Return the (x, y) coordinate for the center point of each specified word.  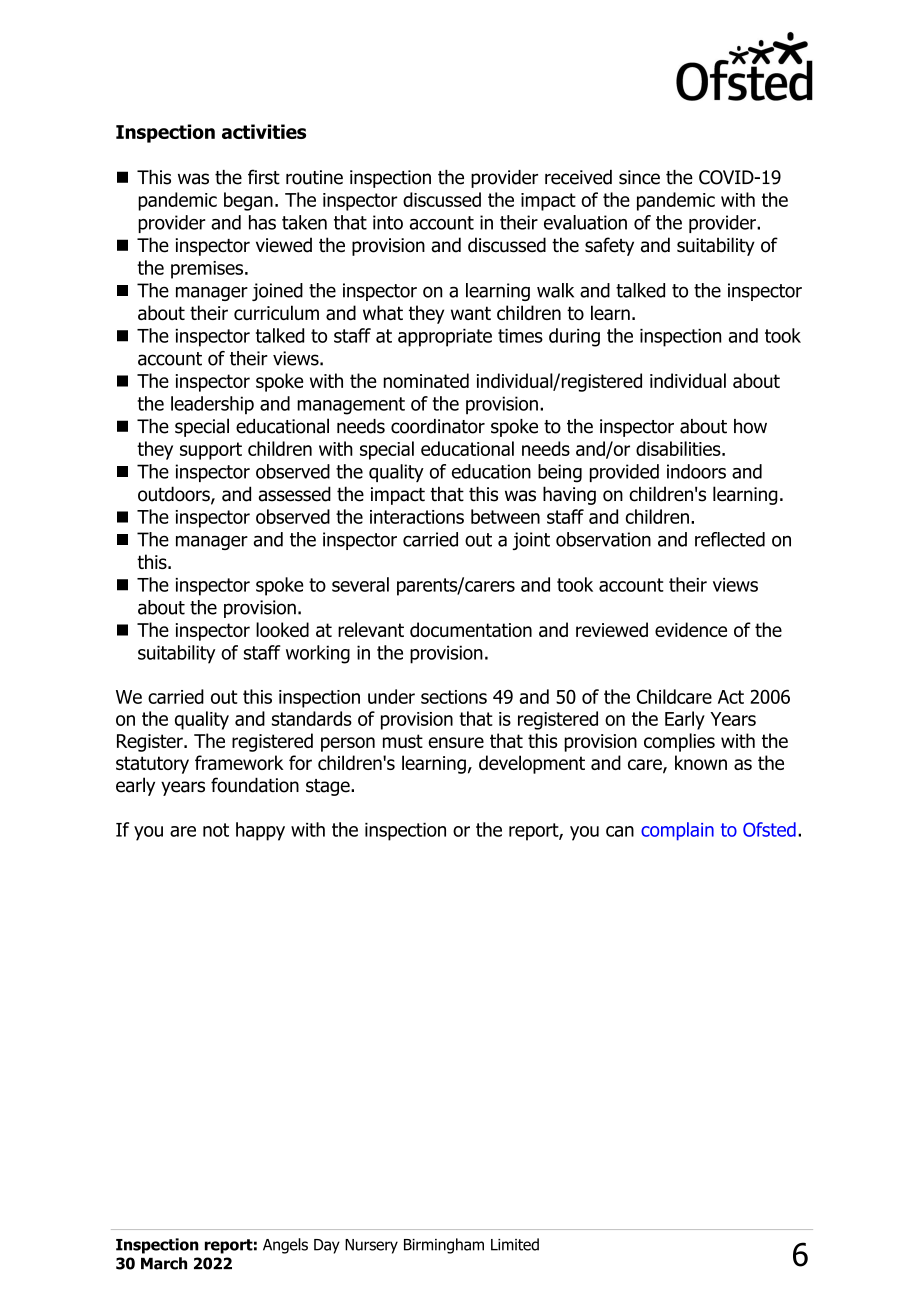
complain (677, 831)
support (211, 451)
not (216, 830)
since (639, 177)
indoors (696, 471)
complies (679, 742)
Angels (285, 1246)
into (388, 222)
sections (454, 697)
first (264, 177)
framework (239, 762)
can (620, 831)
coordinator (438, 426)
